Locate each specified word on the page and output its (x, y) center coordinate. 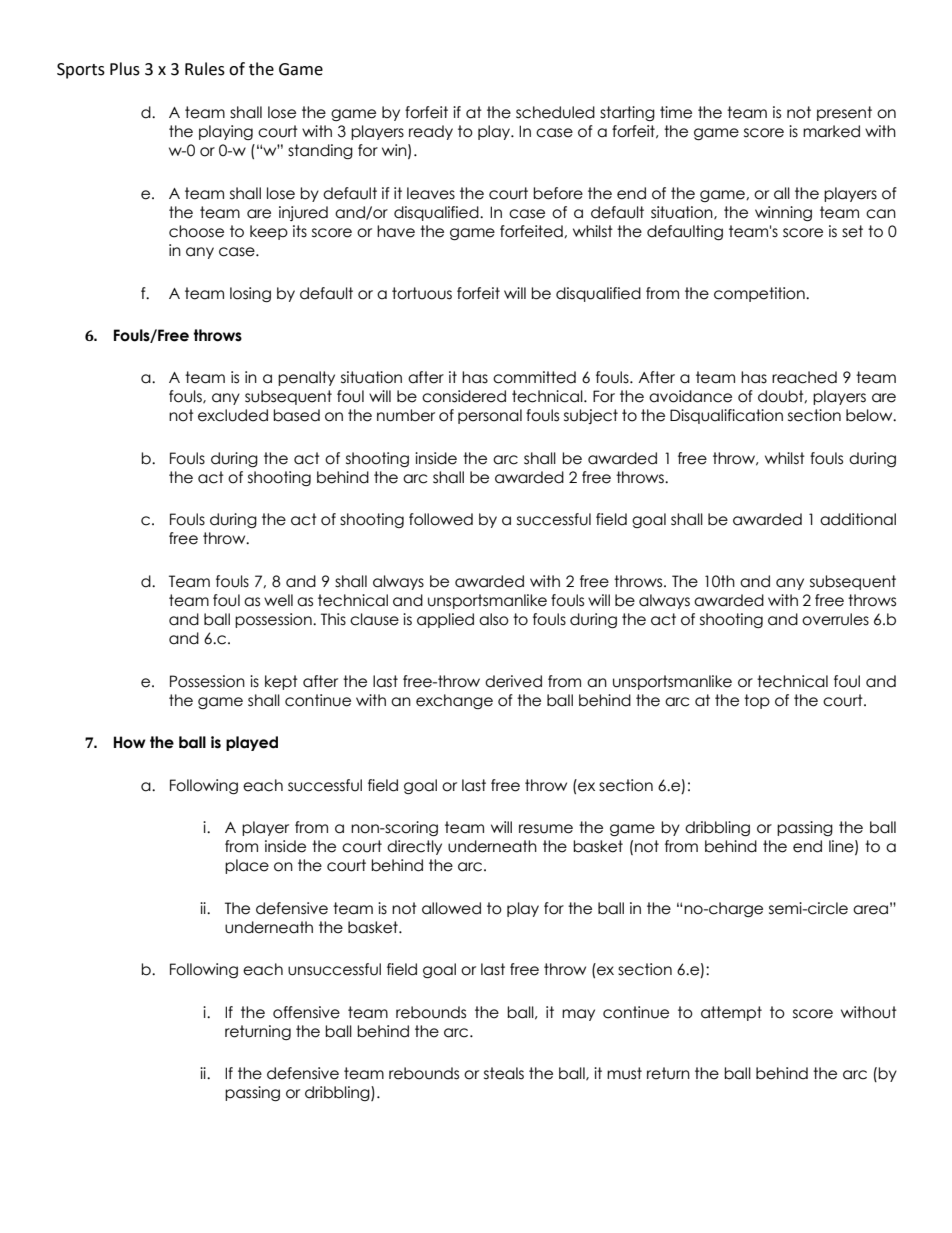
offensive (306, 1012)
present (844, 113)
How (130, 742)
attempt (731, 1013)
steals (504, 1073)
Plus (125, 69)
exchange (454, 701)
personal (490, 416)
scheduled (555, 112)
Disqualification (726, 416)
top (757, 701)
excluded (233, 415)
